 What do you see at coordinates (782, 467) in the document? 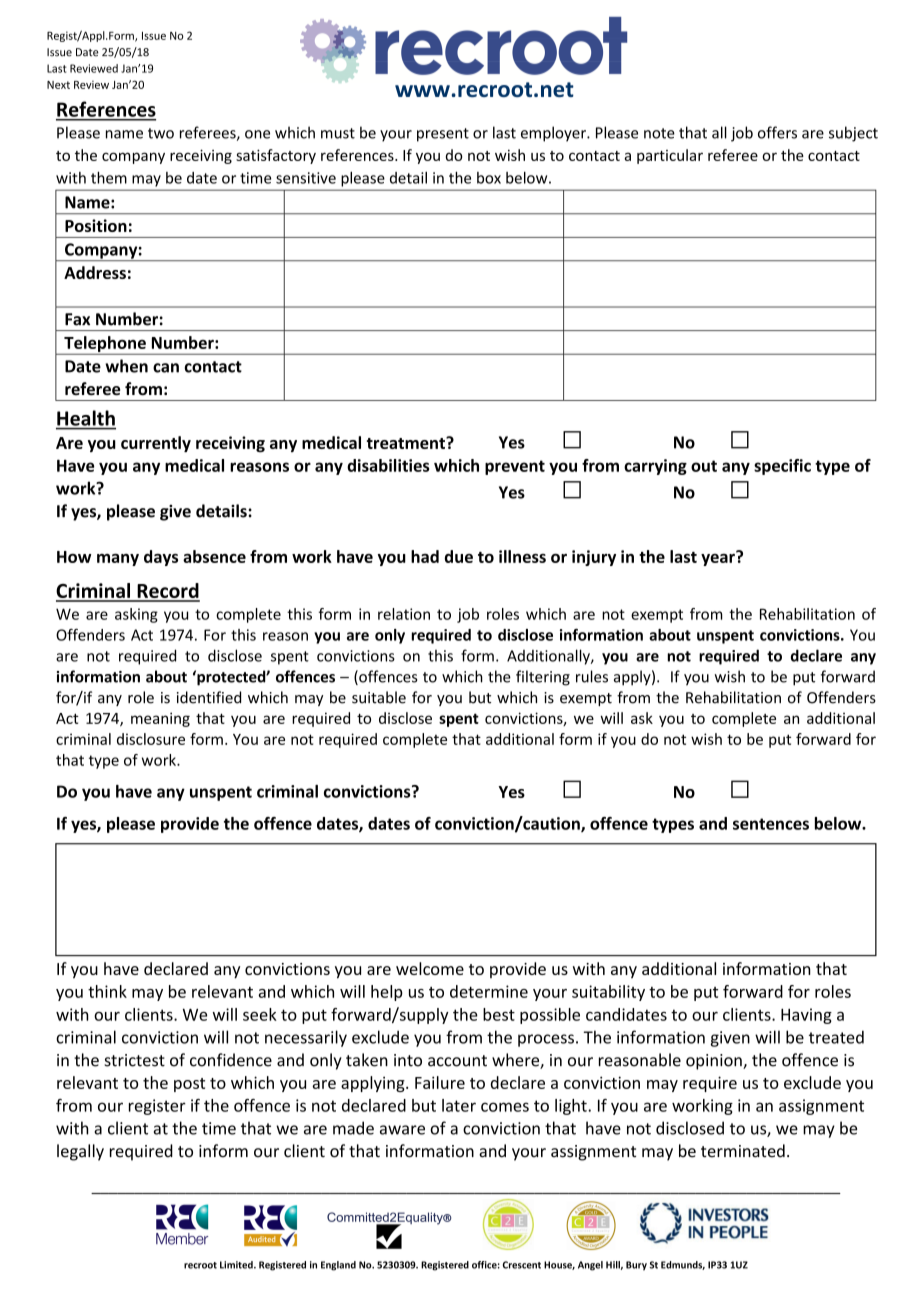
I see `specific` at bounding box center [782, 467].
